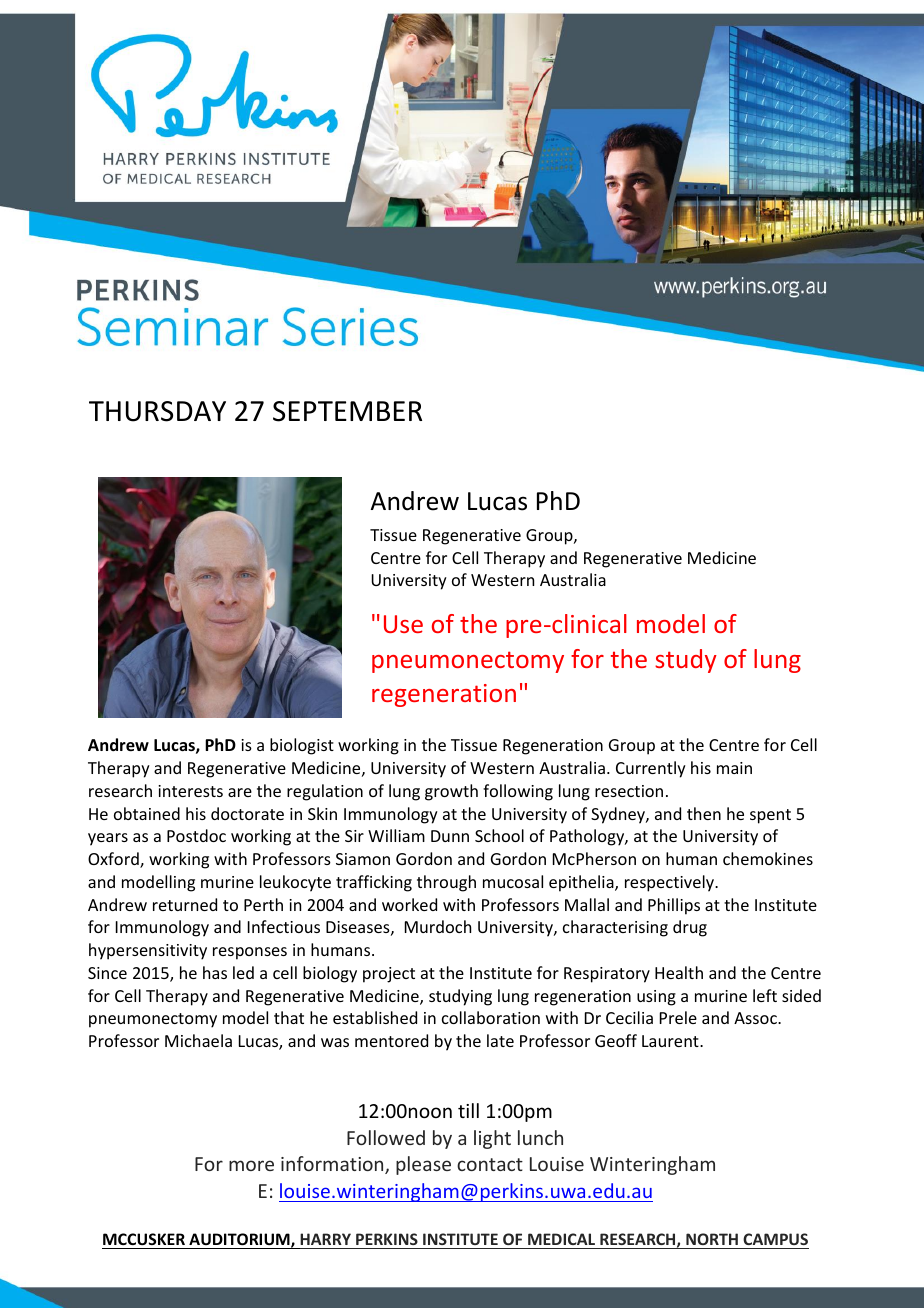 The width and height of the screenshot is (924, 1308). Describe the element at coordinates (251, 1165) in the screenshot. I see `more` at that location.
